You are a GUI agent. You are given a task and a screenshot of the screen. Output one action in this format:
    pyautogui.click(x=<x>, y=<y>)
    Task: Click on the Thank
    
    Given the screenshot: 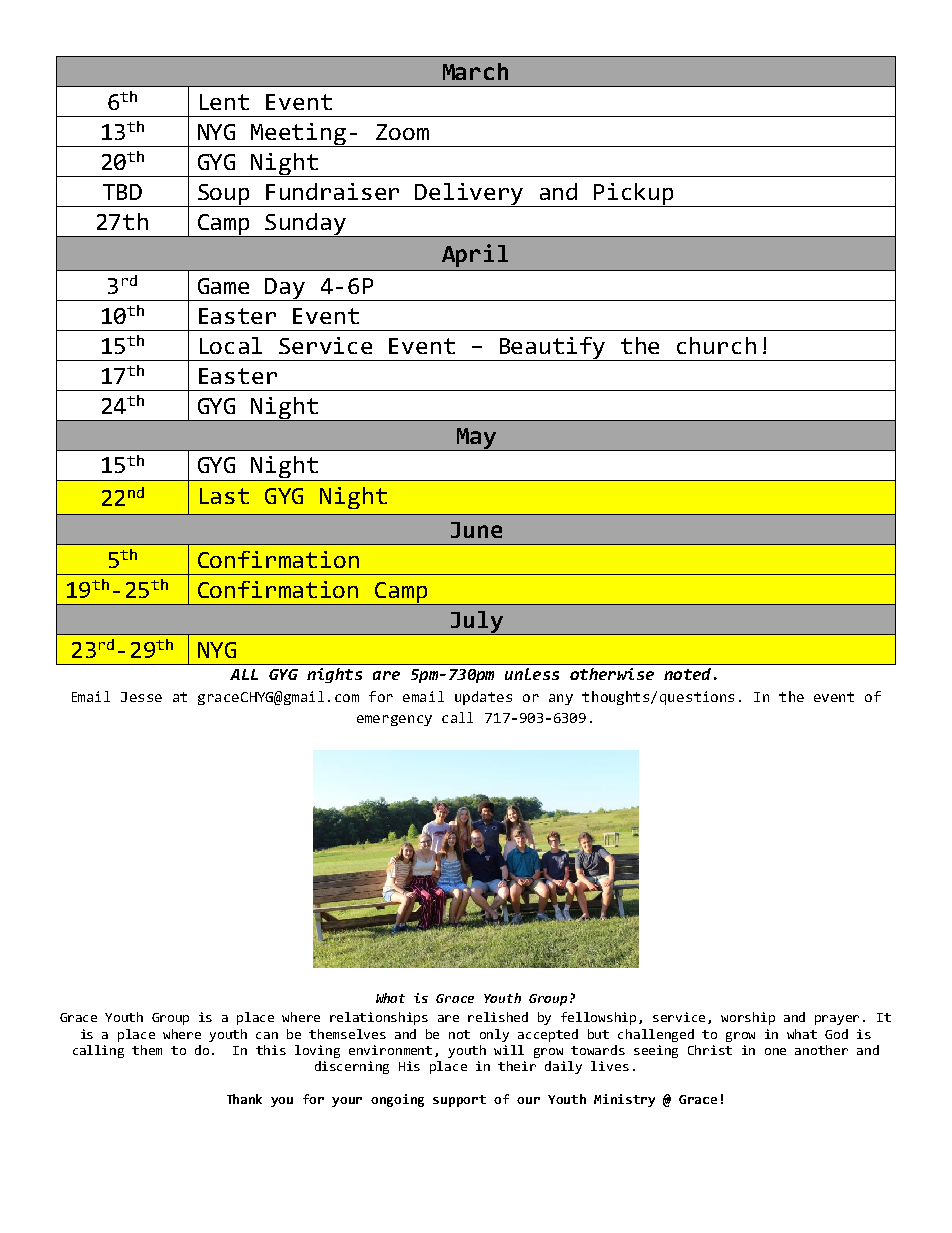 What is the action you would take?
    pyautogui.click(x=244, y=1099)
